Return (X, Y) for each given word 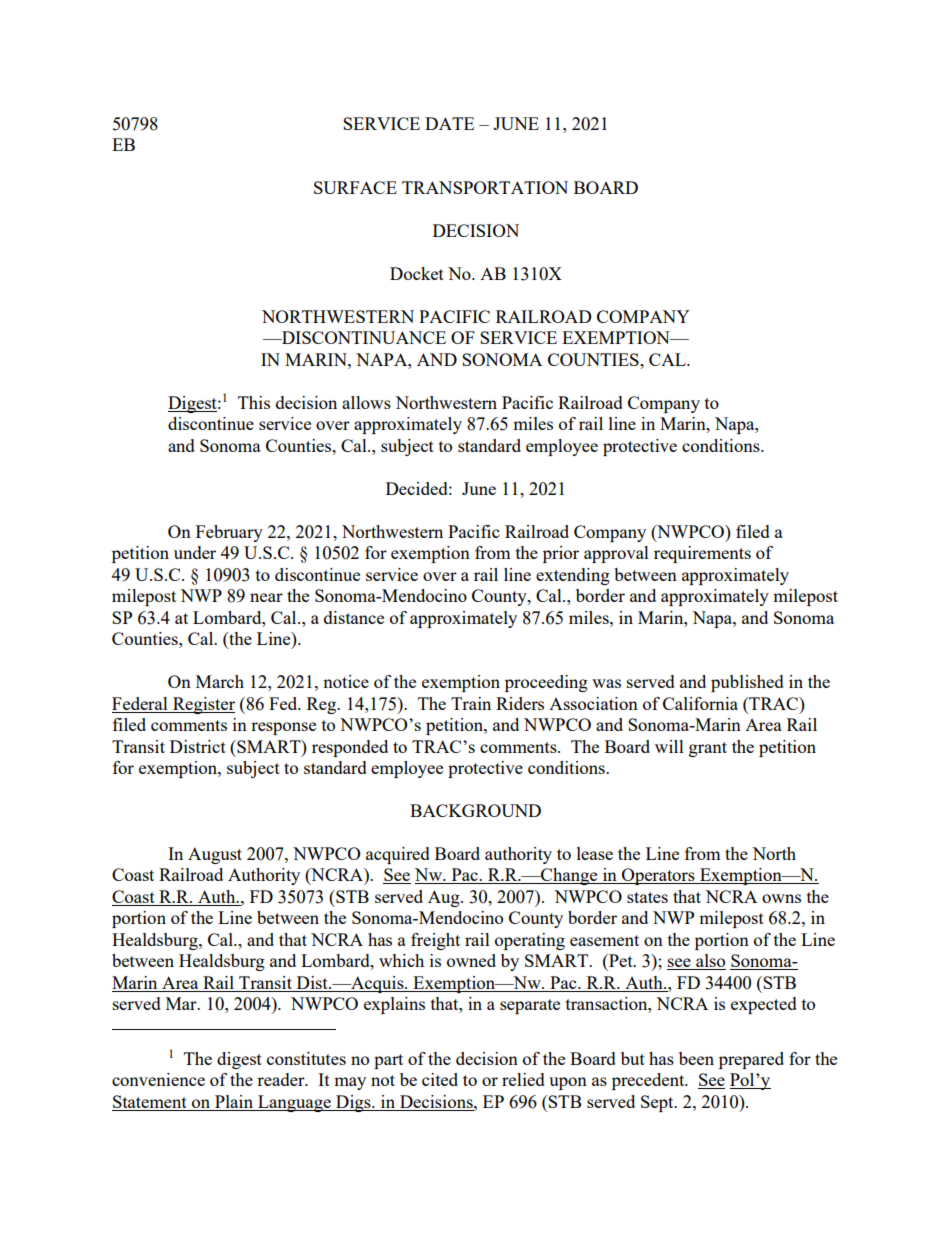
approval (616, 554)
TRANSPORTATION (485, 187)
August (215, 855)
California (700, 703)
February (229, 533)
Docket (417, 273)
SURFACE (355, 187)
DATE (449, 123)
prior (561, 554)
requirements (702, 554)
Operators (658, 876)
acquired (398, 855)
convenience (158, 1079)
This (254, 402)
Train (471, 703)
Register (203, 705)
